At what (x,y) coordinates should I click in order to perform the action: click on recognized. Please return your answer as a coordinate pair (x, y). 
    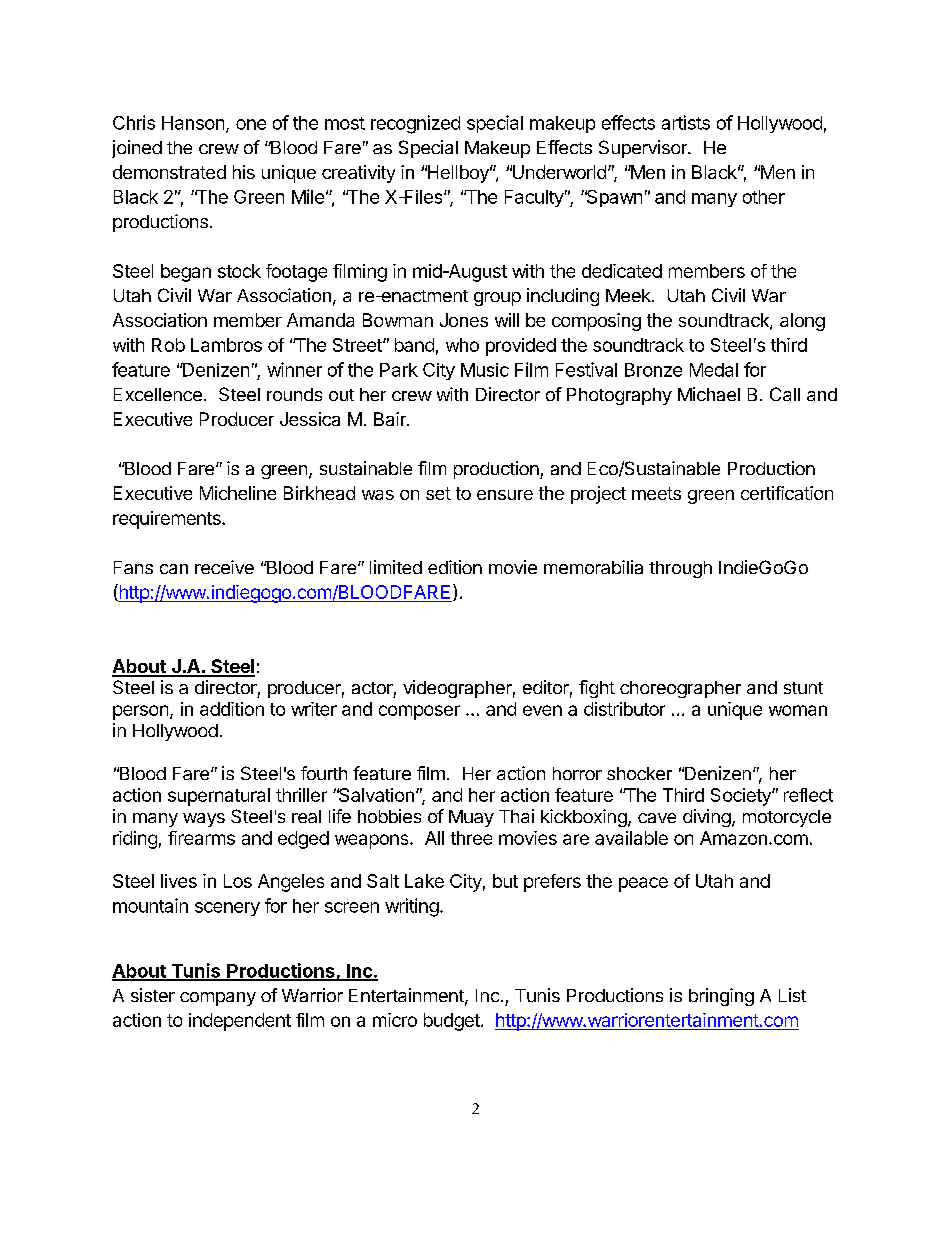
    Looking at the image, I should click on (415, 124).
